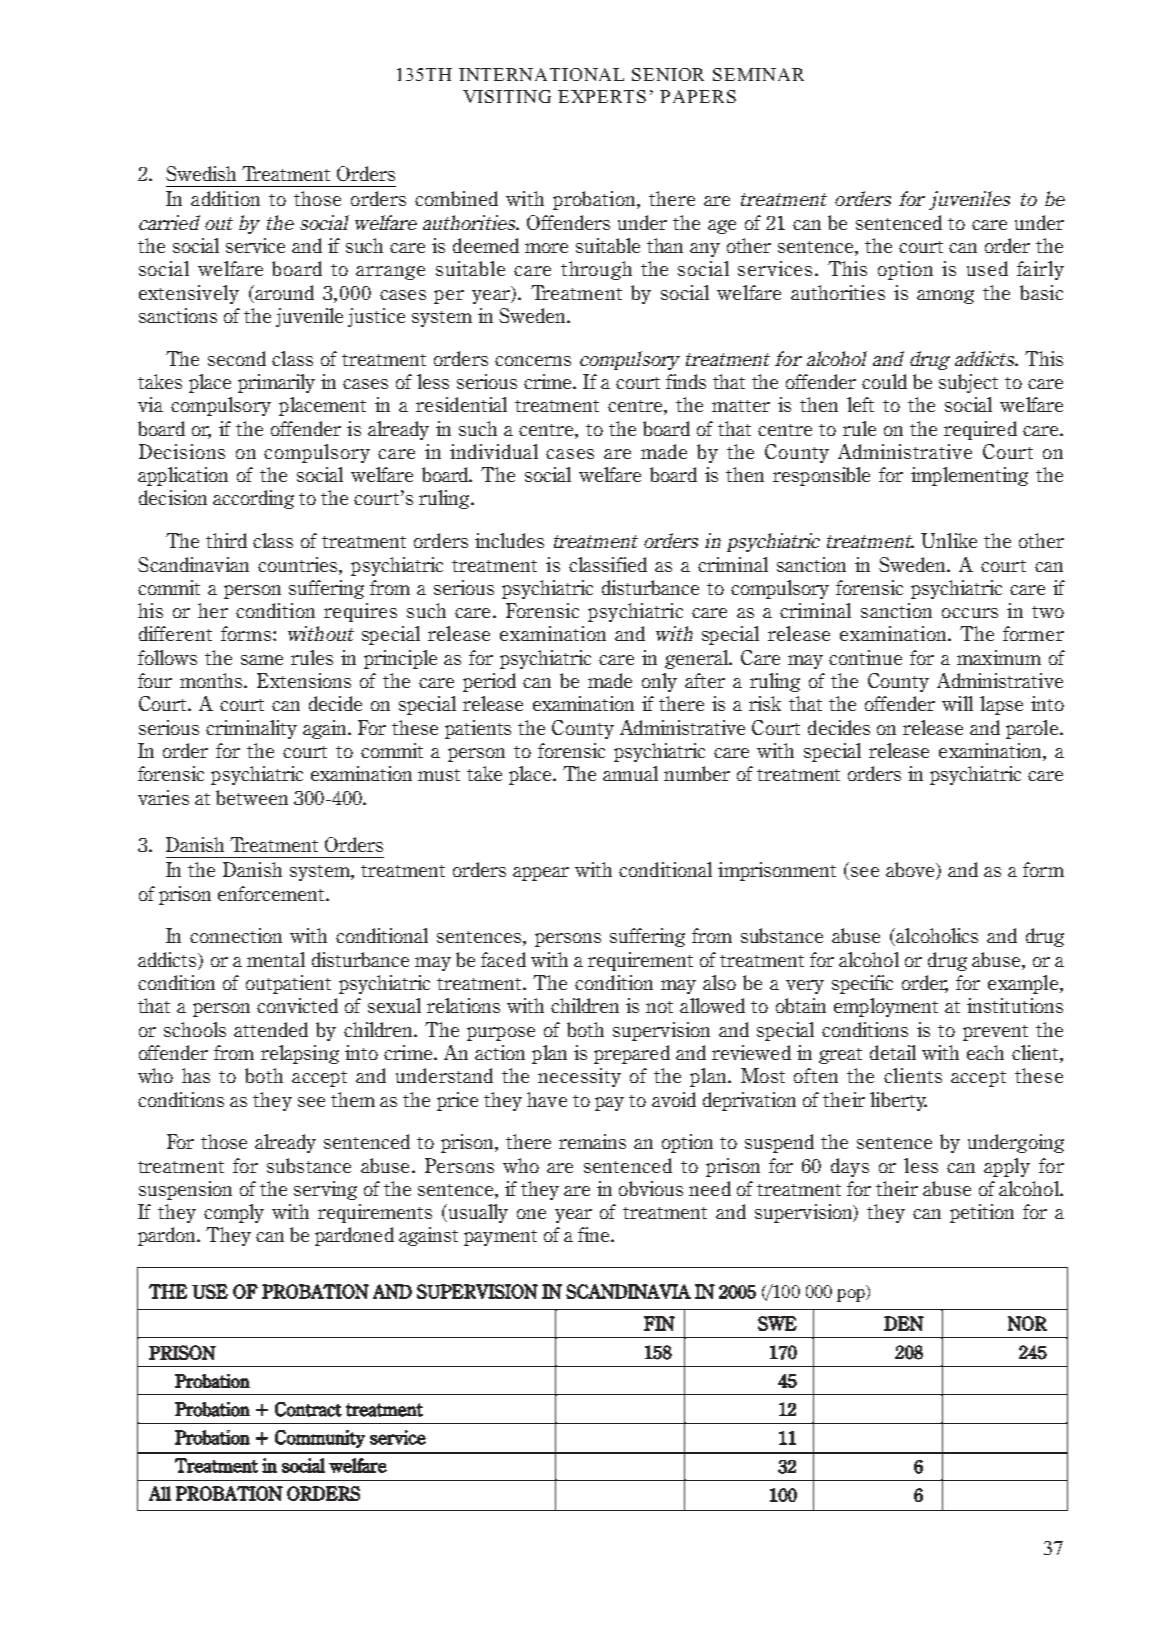  Describe the element at coordinates (304, 680) in the screenshot. I see `Extensions` at that location.
